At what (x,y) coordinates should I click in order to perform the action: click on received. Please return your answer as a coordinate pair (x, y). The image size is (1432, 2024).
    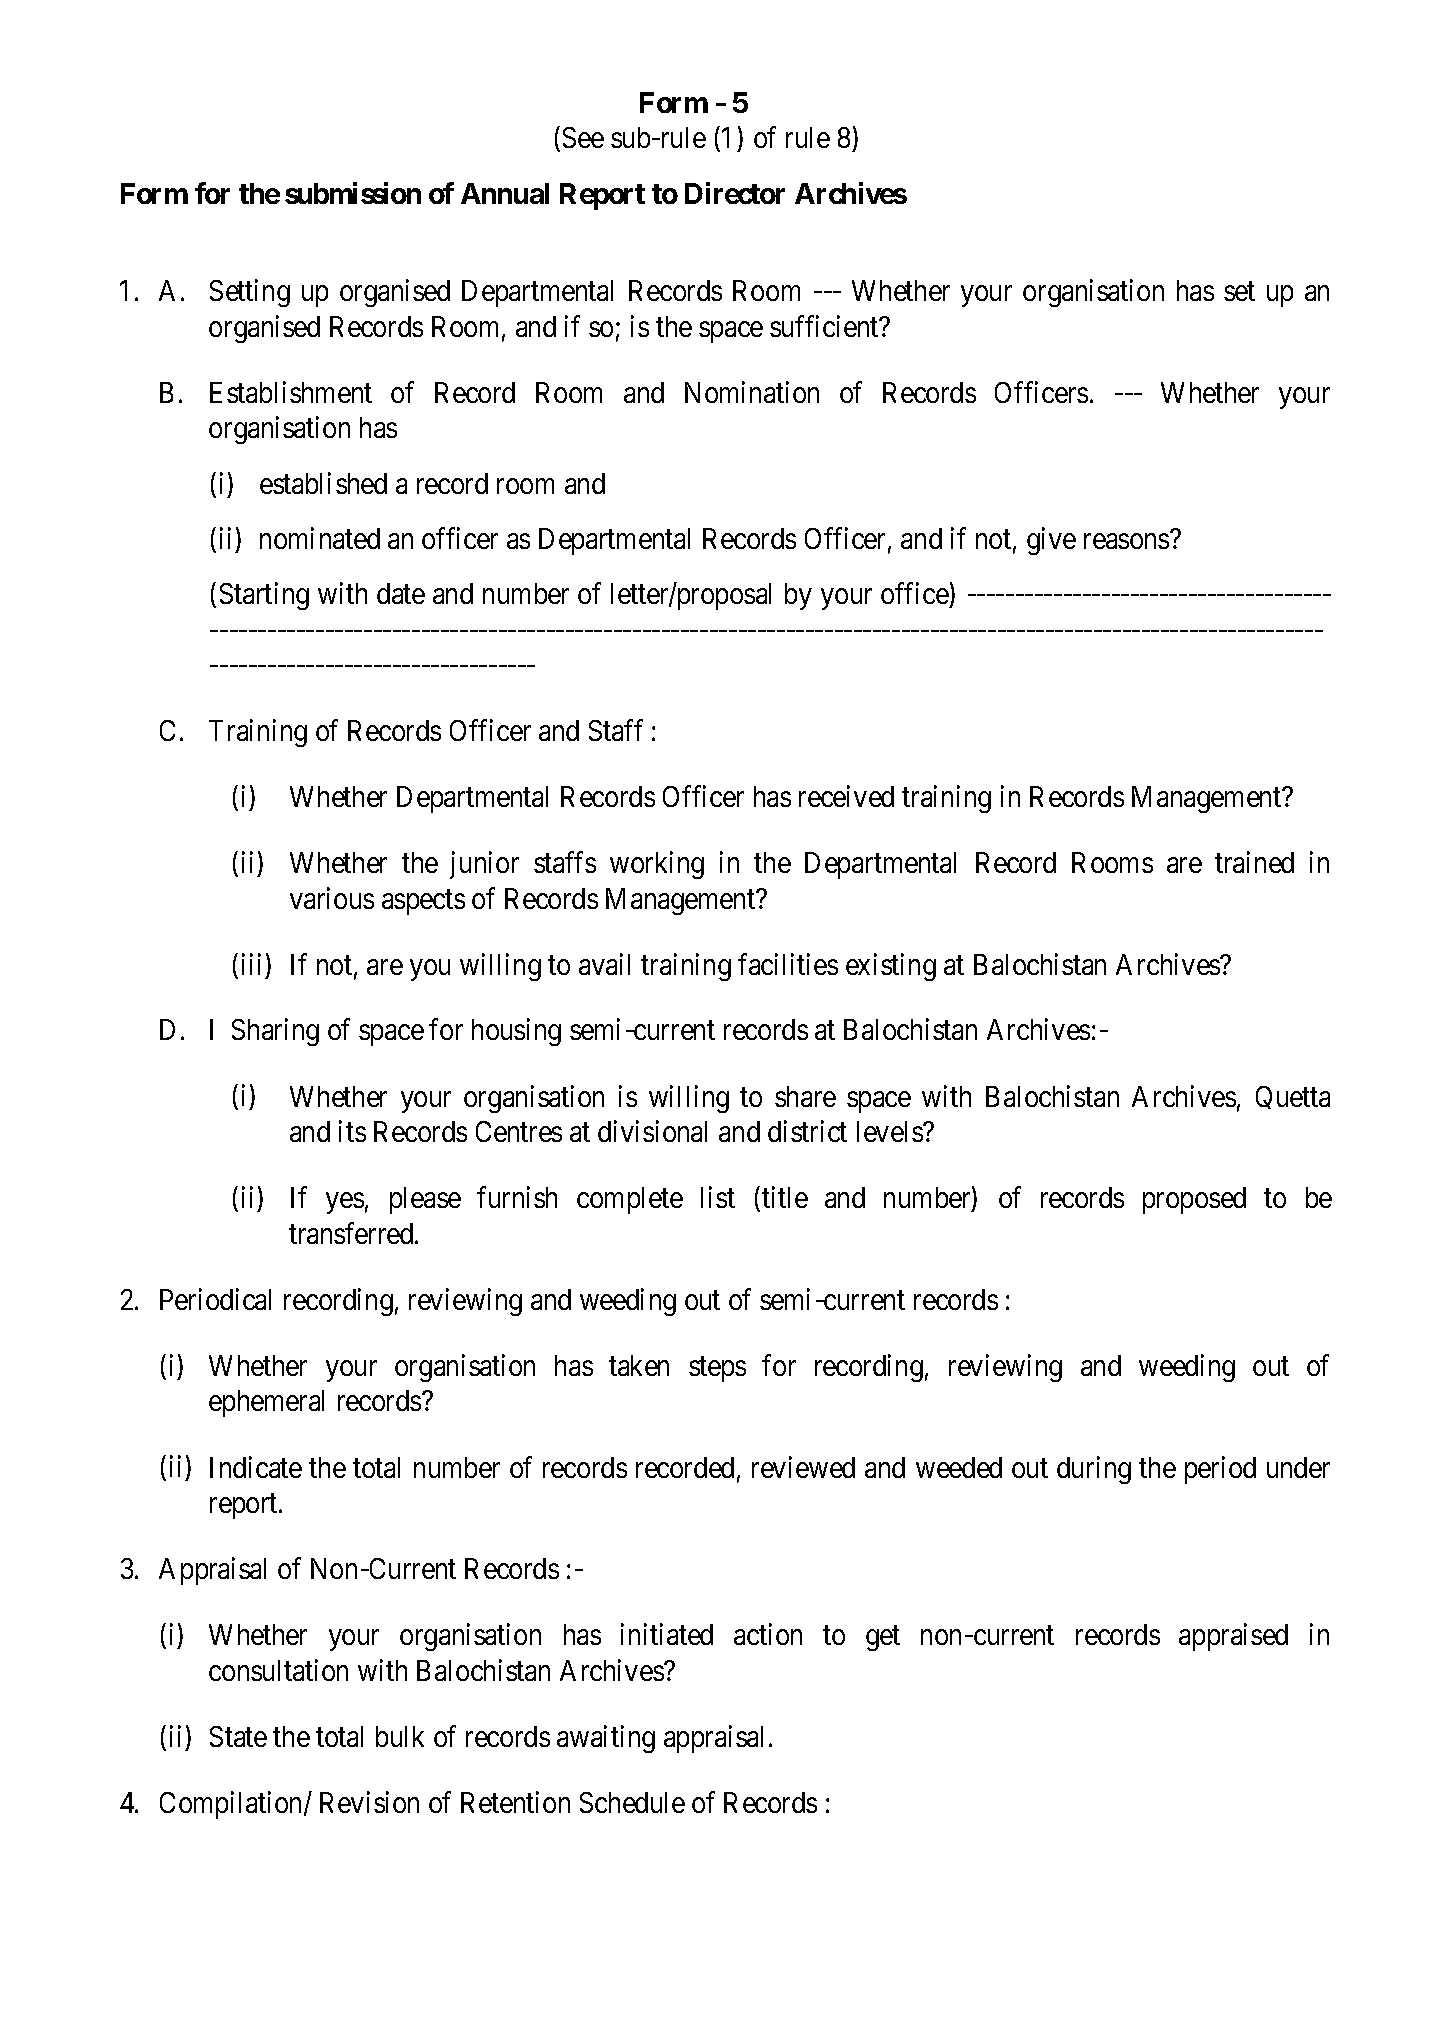
    Looking at the image, I should click on (846, 796).
